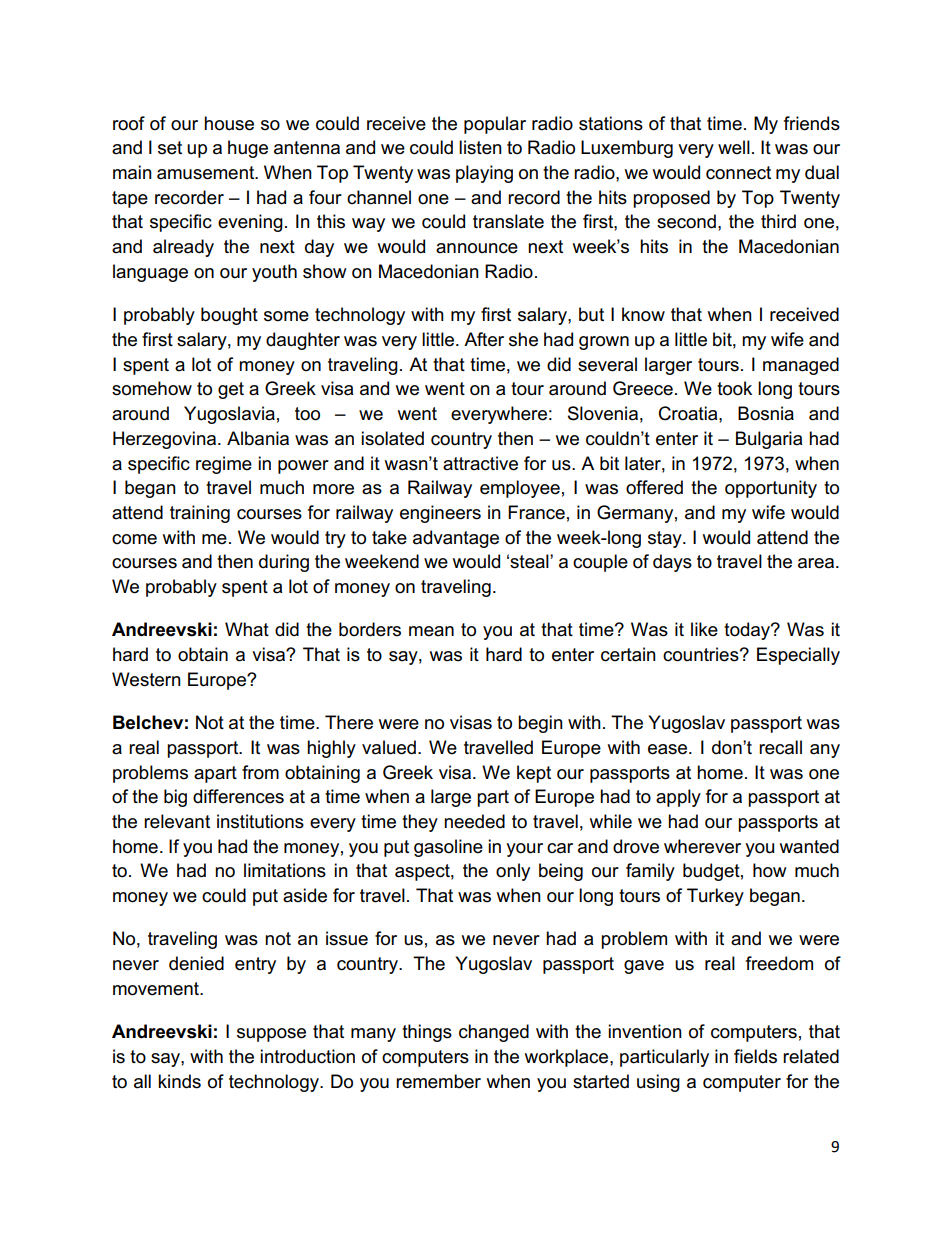 The image size is (952, 1233). What do you see at coordinates (431, 631) in the image?
I see `mean` at bounding box center [431, 631].
